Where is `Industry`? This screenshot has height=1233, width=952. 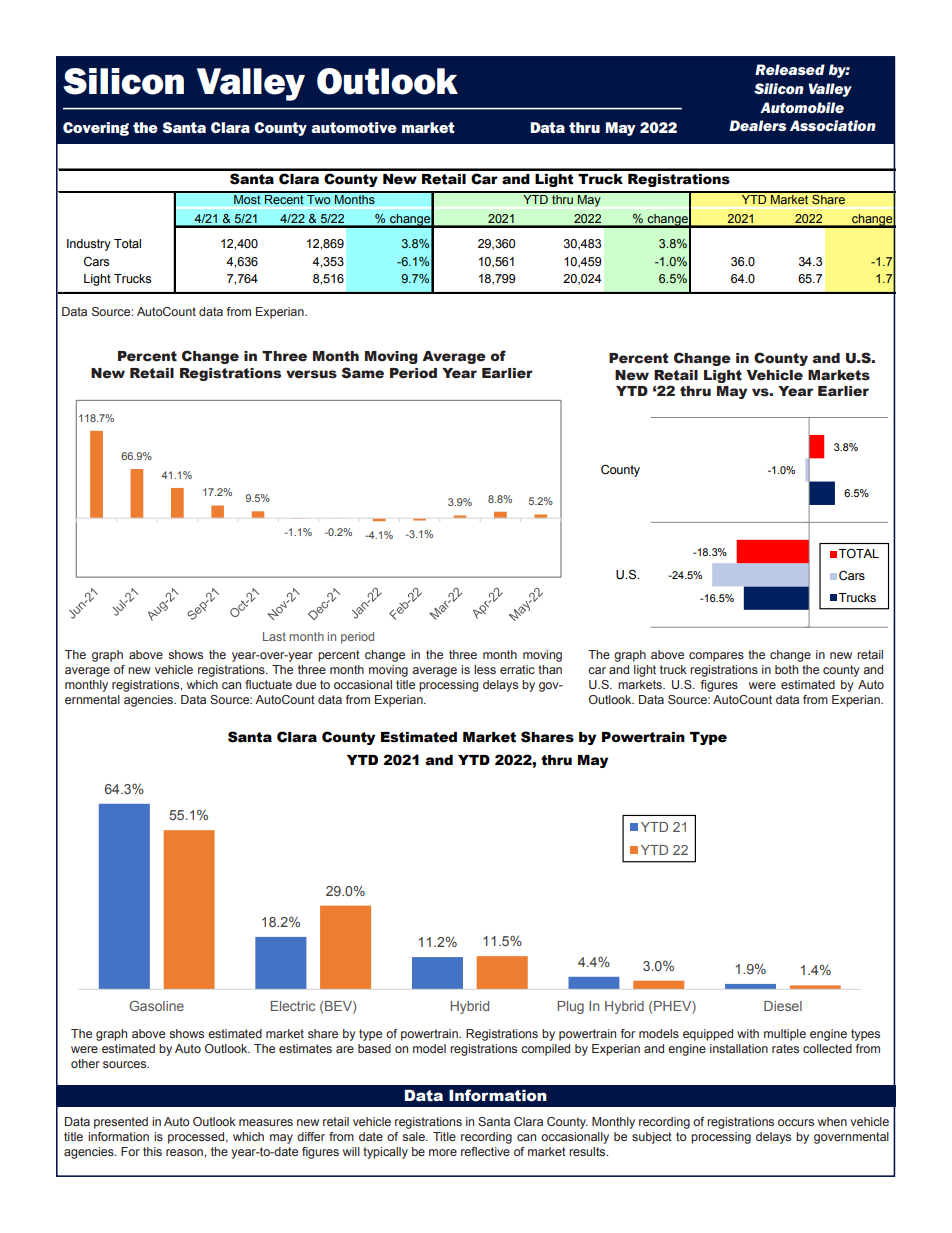 Industry is located at coordinates (89, 245).
